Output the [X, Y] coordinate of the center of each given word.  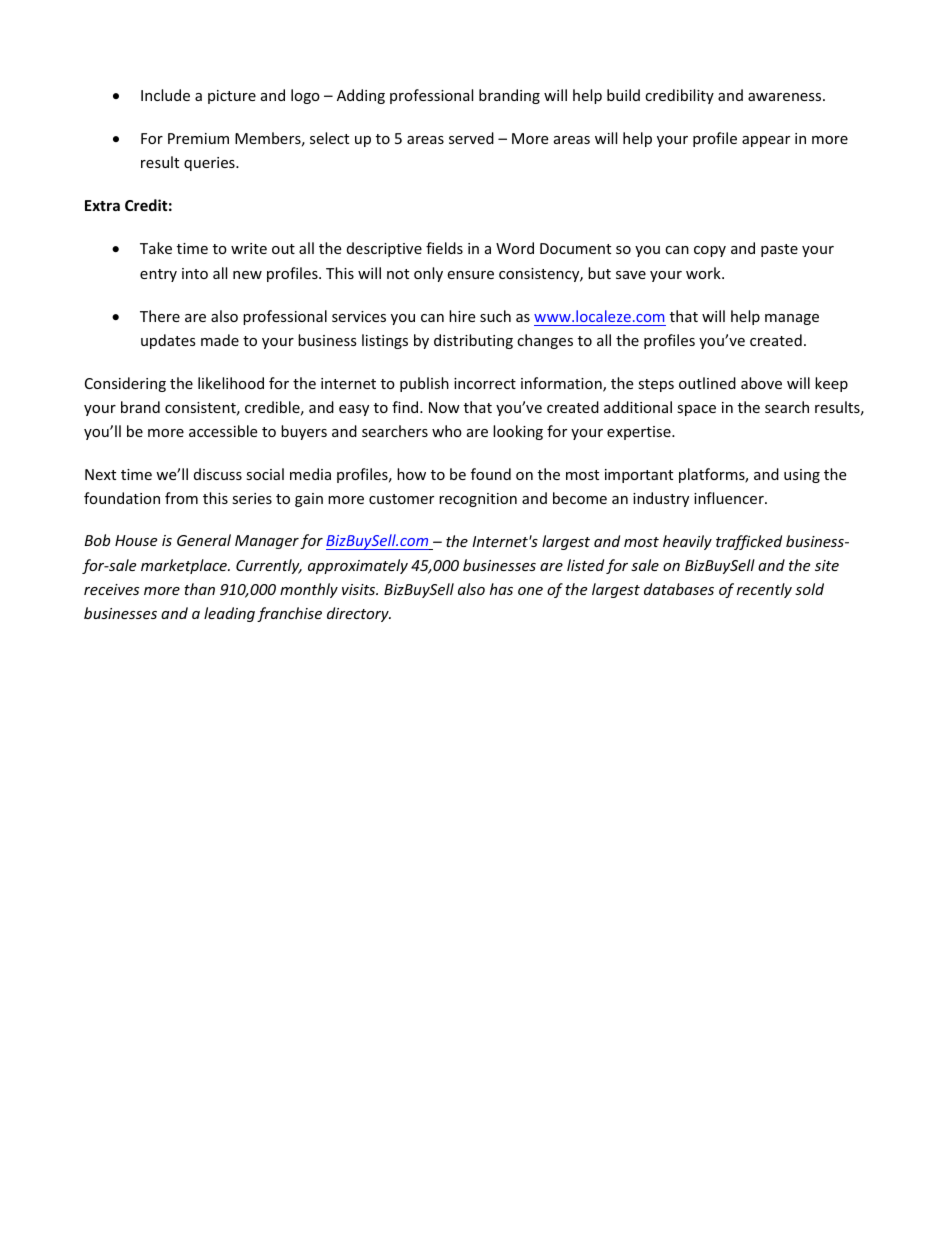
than [199, 589]
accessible [223, 431]
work [704, 273]
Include [165, 95]
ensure [470, 275]
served [471, 138]
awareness [786, 97]
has [501, 589]
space [696, 410]
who [447, 431]
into [195, 273]
